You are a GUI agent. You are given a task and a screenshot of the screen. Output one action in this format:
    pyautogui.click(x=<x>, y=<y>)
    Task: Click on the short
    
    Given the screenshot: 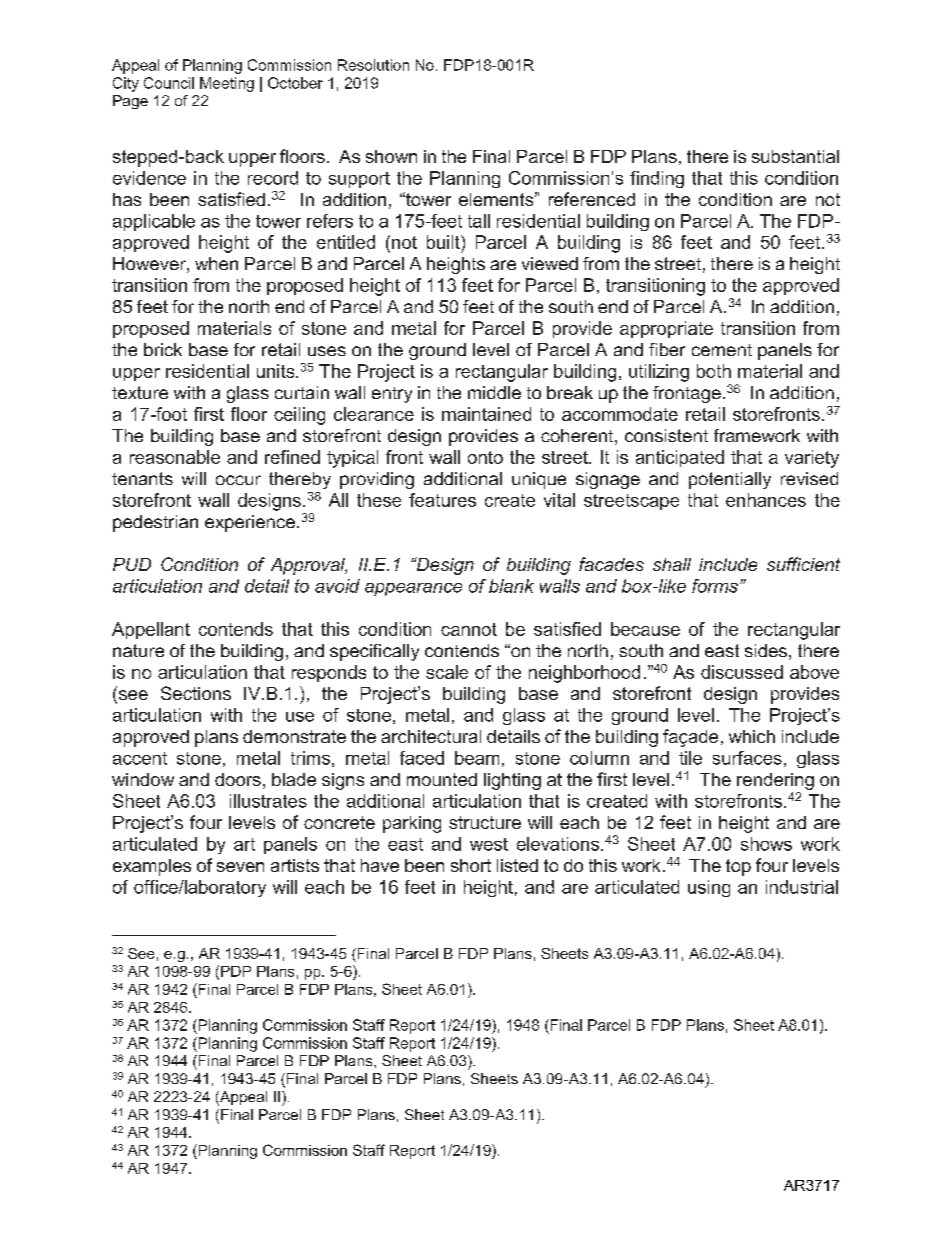 What is the action you would take?
    pyautogui.click(x=471, y=865)
